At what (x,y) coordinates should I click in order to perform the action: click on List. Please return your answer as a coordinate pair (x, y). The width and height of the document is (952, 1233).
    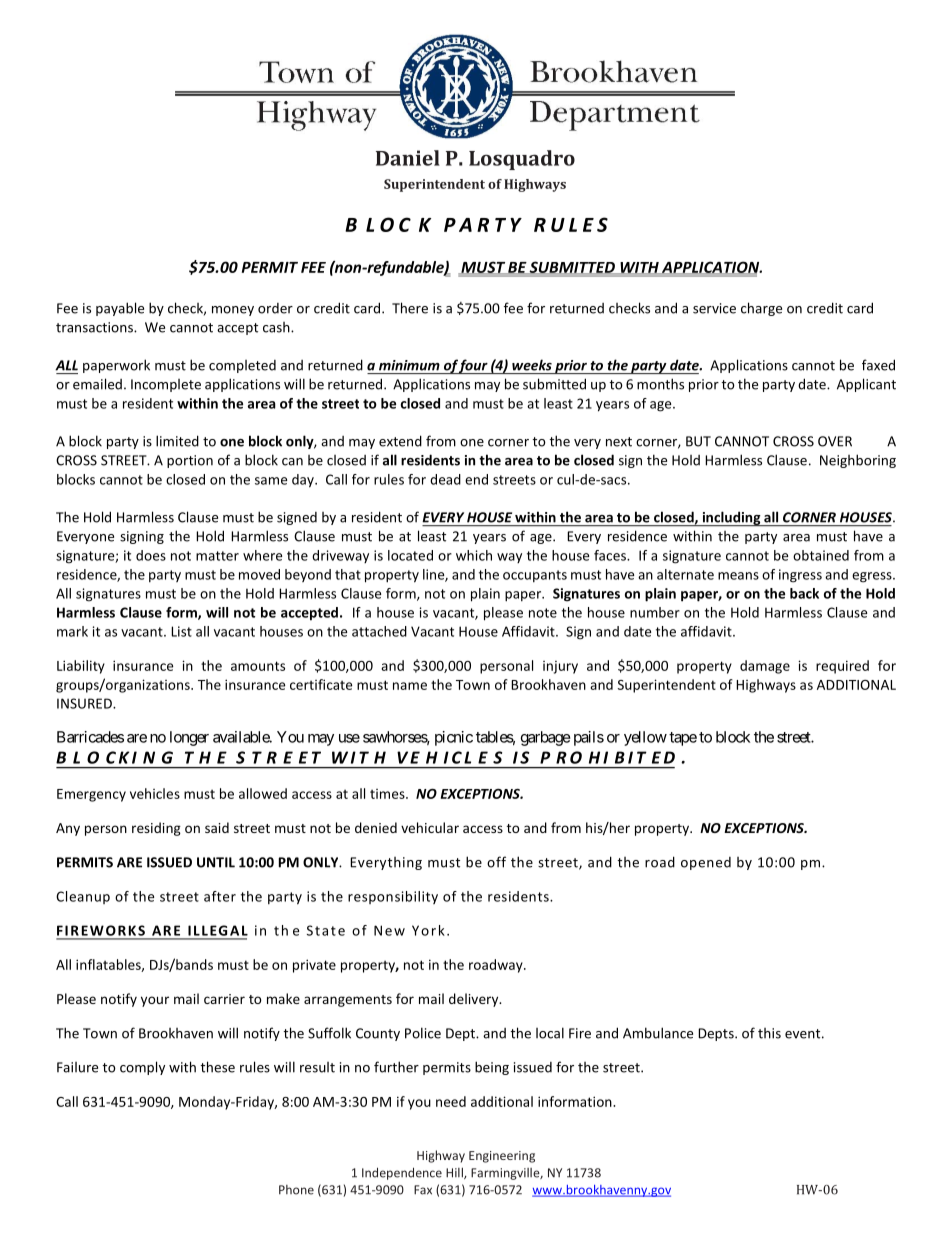
    Looking at the image, I should click on (181, 631).
